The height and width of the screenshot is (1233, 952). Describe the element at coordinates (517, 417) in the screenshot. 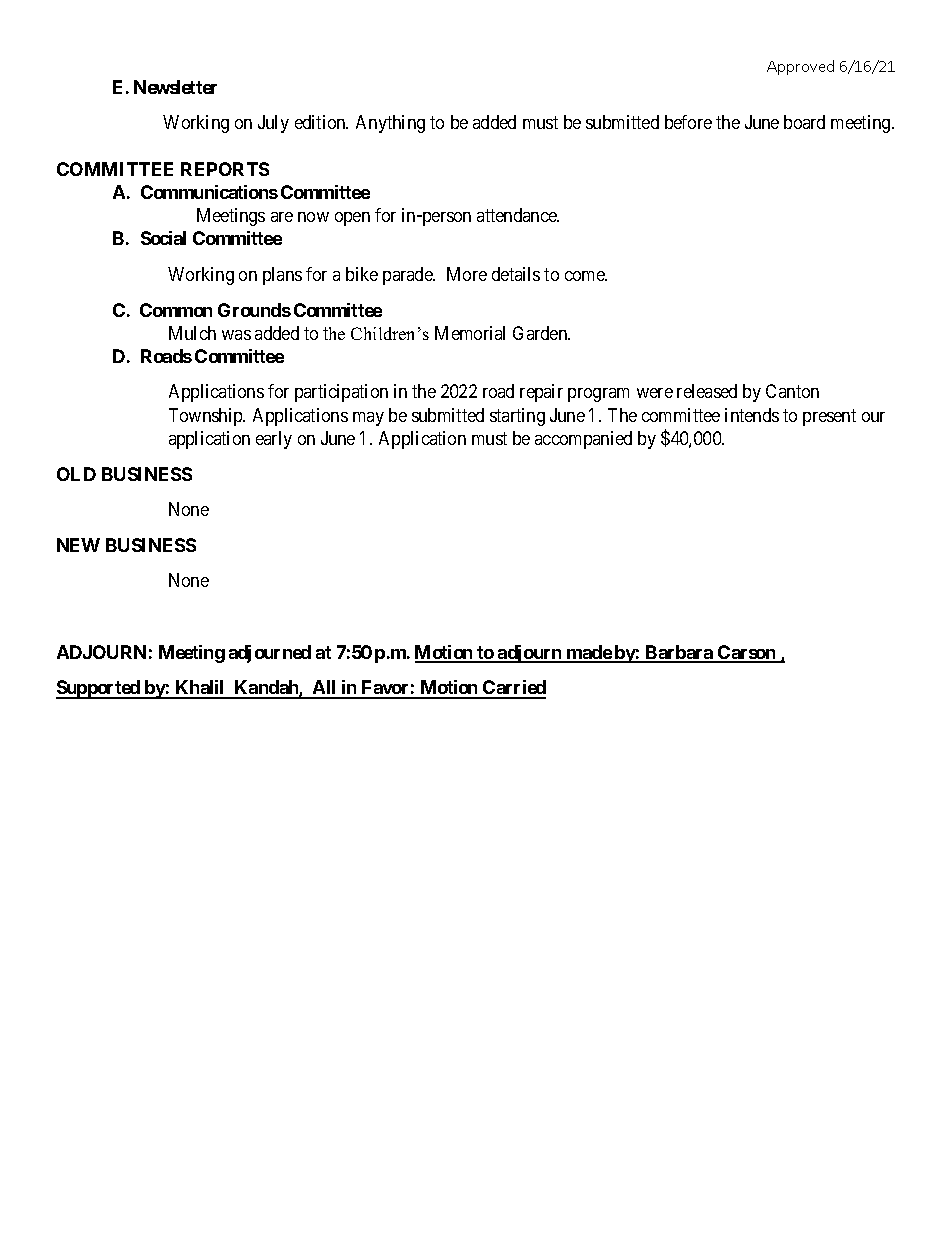

I see `starting` at that location.
